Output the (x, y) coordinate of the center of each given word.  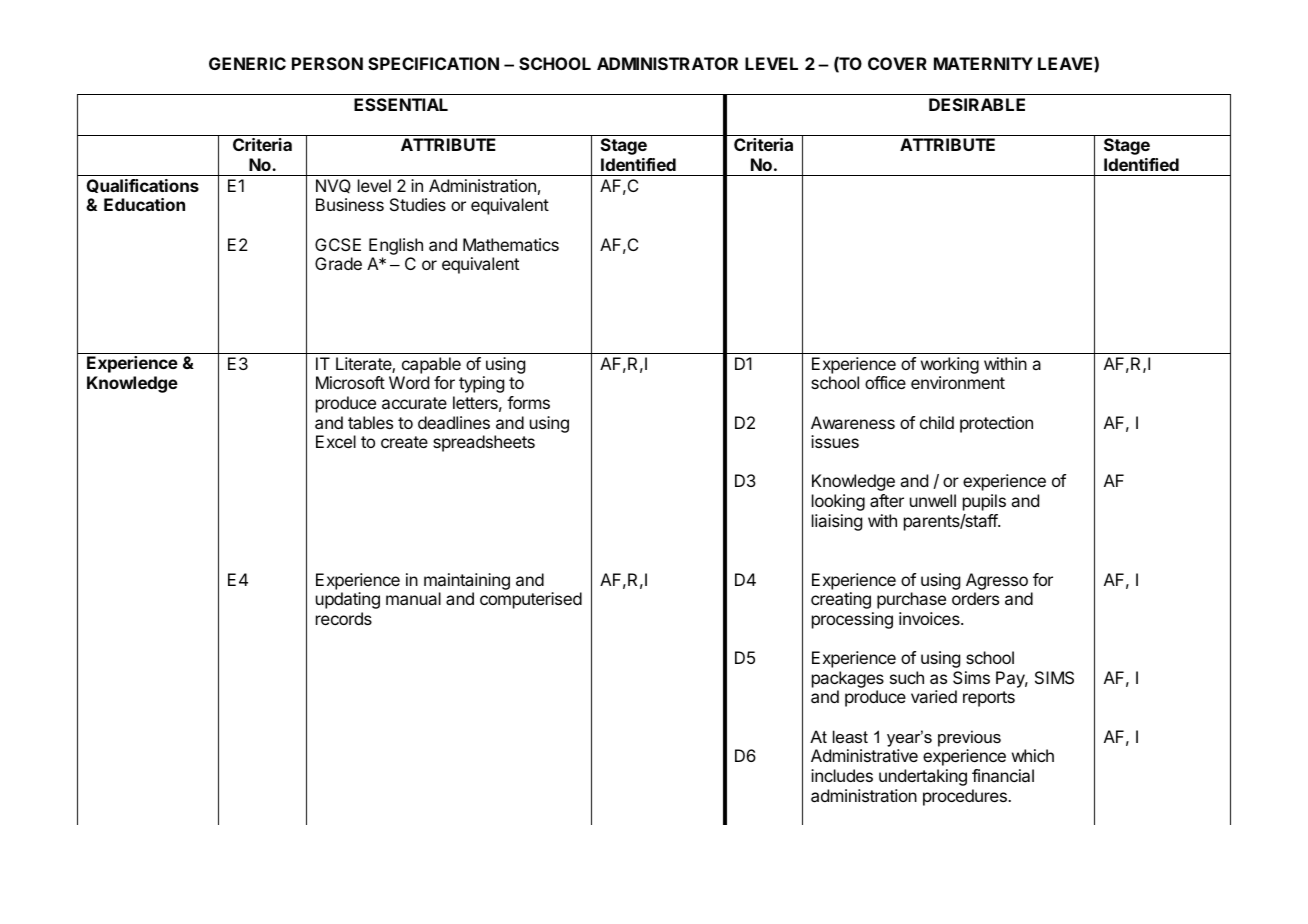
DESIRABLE (977, 104)
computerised (531, 600)
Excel (336, 441)
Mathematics (511, 244)
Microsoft (350, 382)
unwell (933, 500)
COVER (897, 63)
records (344, 618)
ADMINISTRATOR (667, 63)
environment (958, 382)
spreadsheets (484, 443)
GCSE (338, 244)
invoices (930, 618)
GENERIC (247, 63)
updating (348, 600)
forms (528, 402)
